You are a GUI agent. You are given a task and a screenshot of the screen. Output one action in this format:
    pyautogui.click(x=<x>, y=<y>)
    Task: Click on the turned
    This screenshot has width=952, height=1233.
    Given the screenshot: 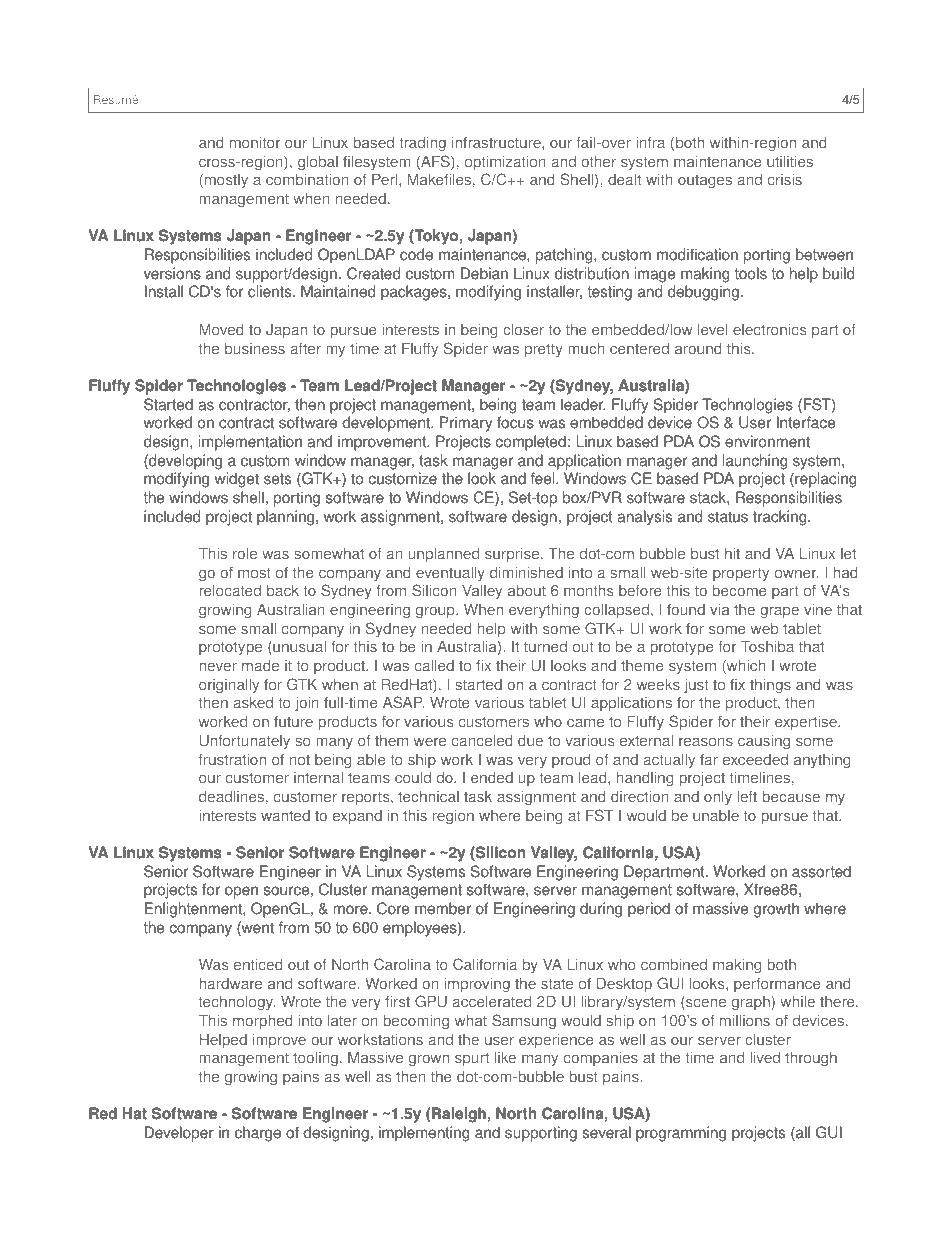 What is the action you would take?
    pyautogui.click(x=545, y=646)
